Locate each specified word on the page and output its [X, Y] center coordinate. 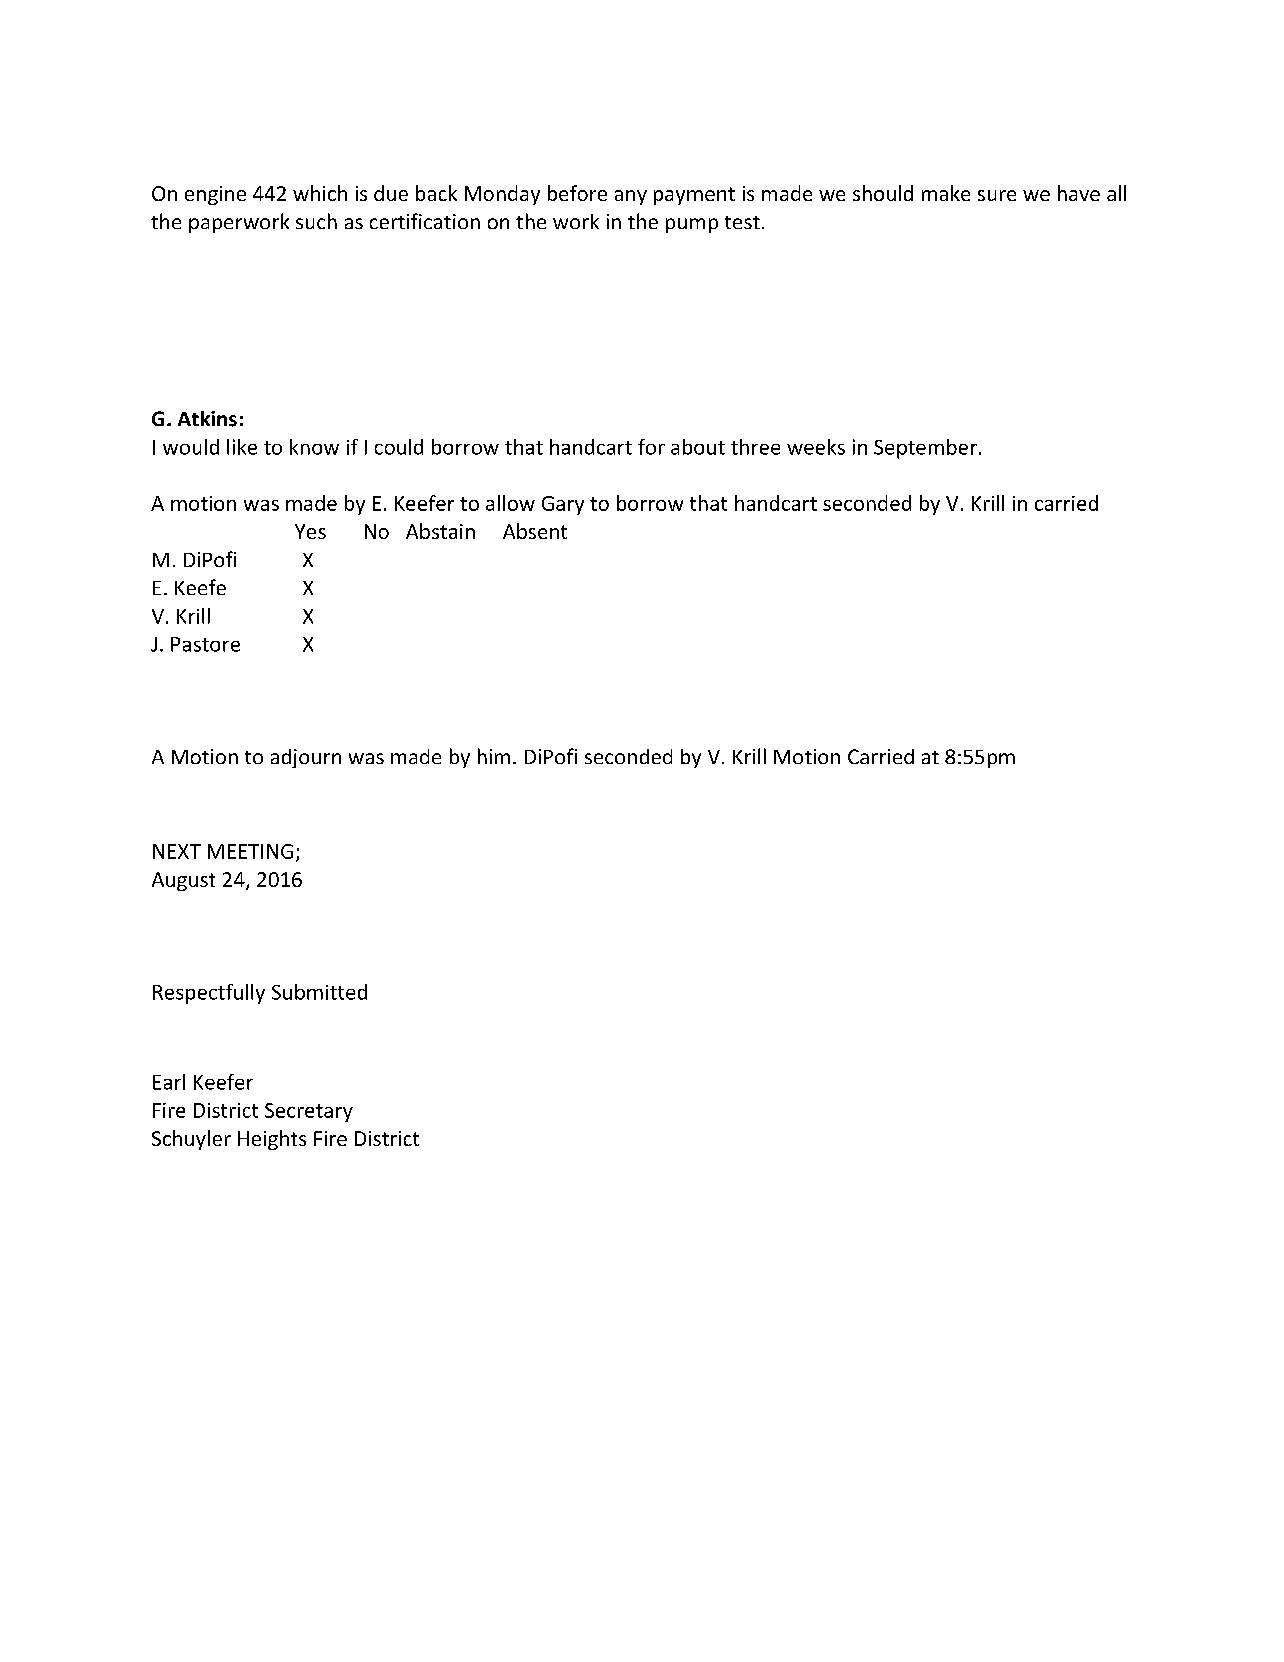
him [494, 756]
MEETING [250, 851]
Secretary [309, 1112]
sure [997, 195]
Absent [535, 531]
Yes [310, 531]
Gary [563, 505]
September [925, 449]
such [316, 221]
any [631, 197]
